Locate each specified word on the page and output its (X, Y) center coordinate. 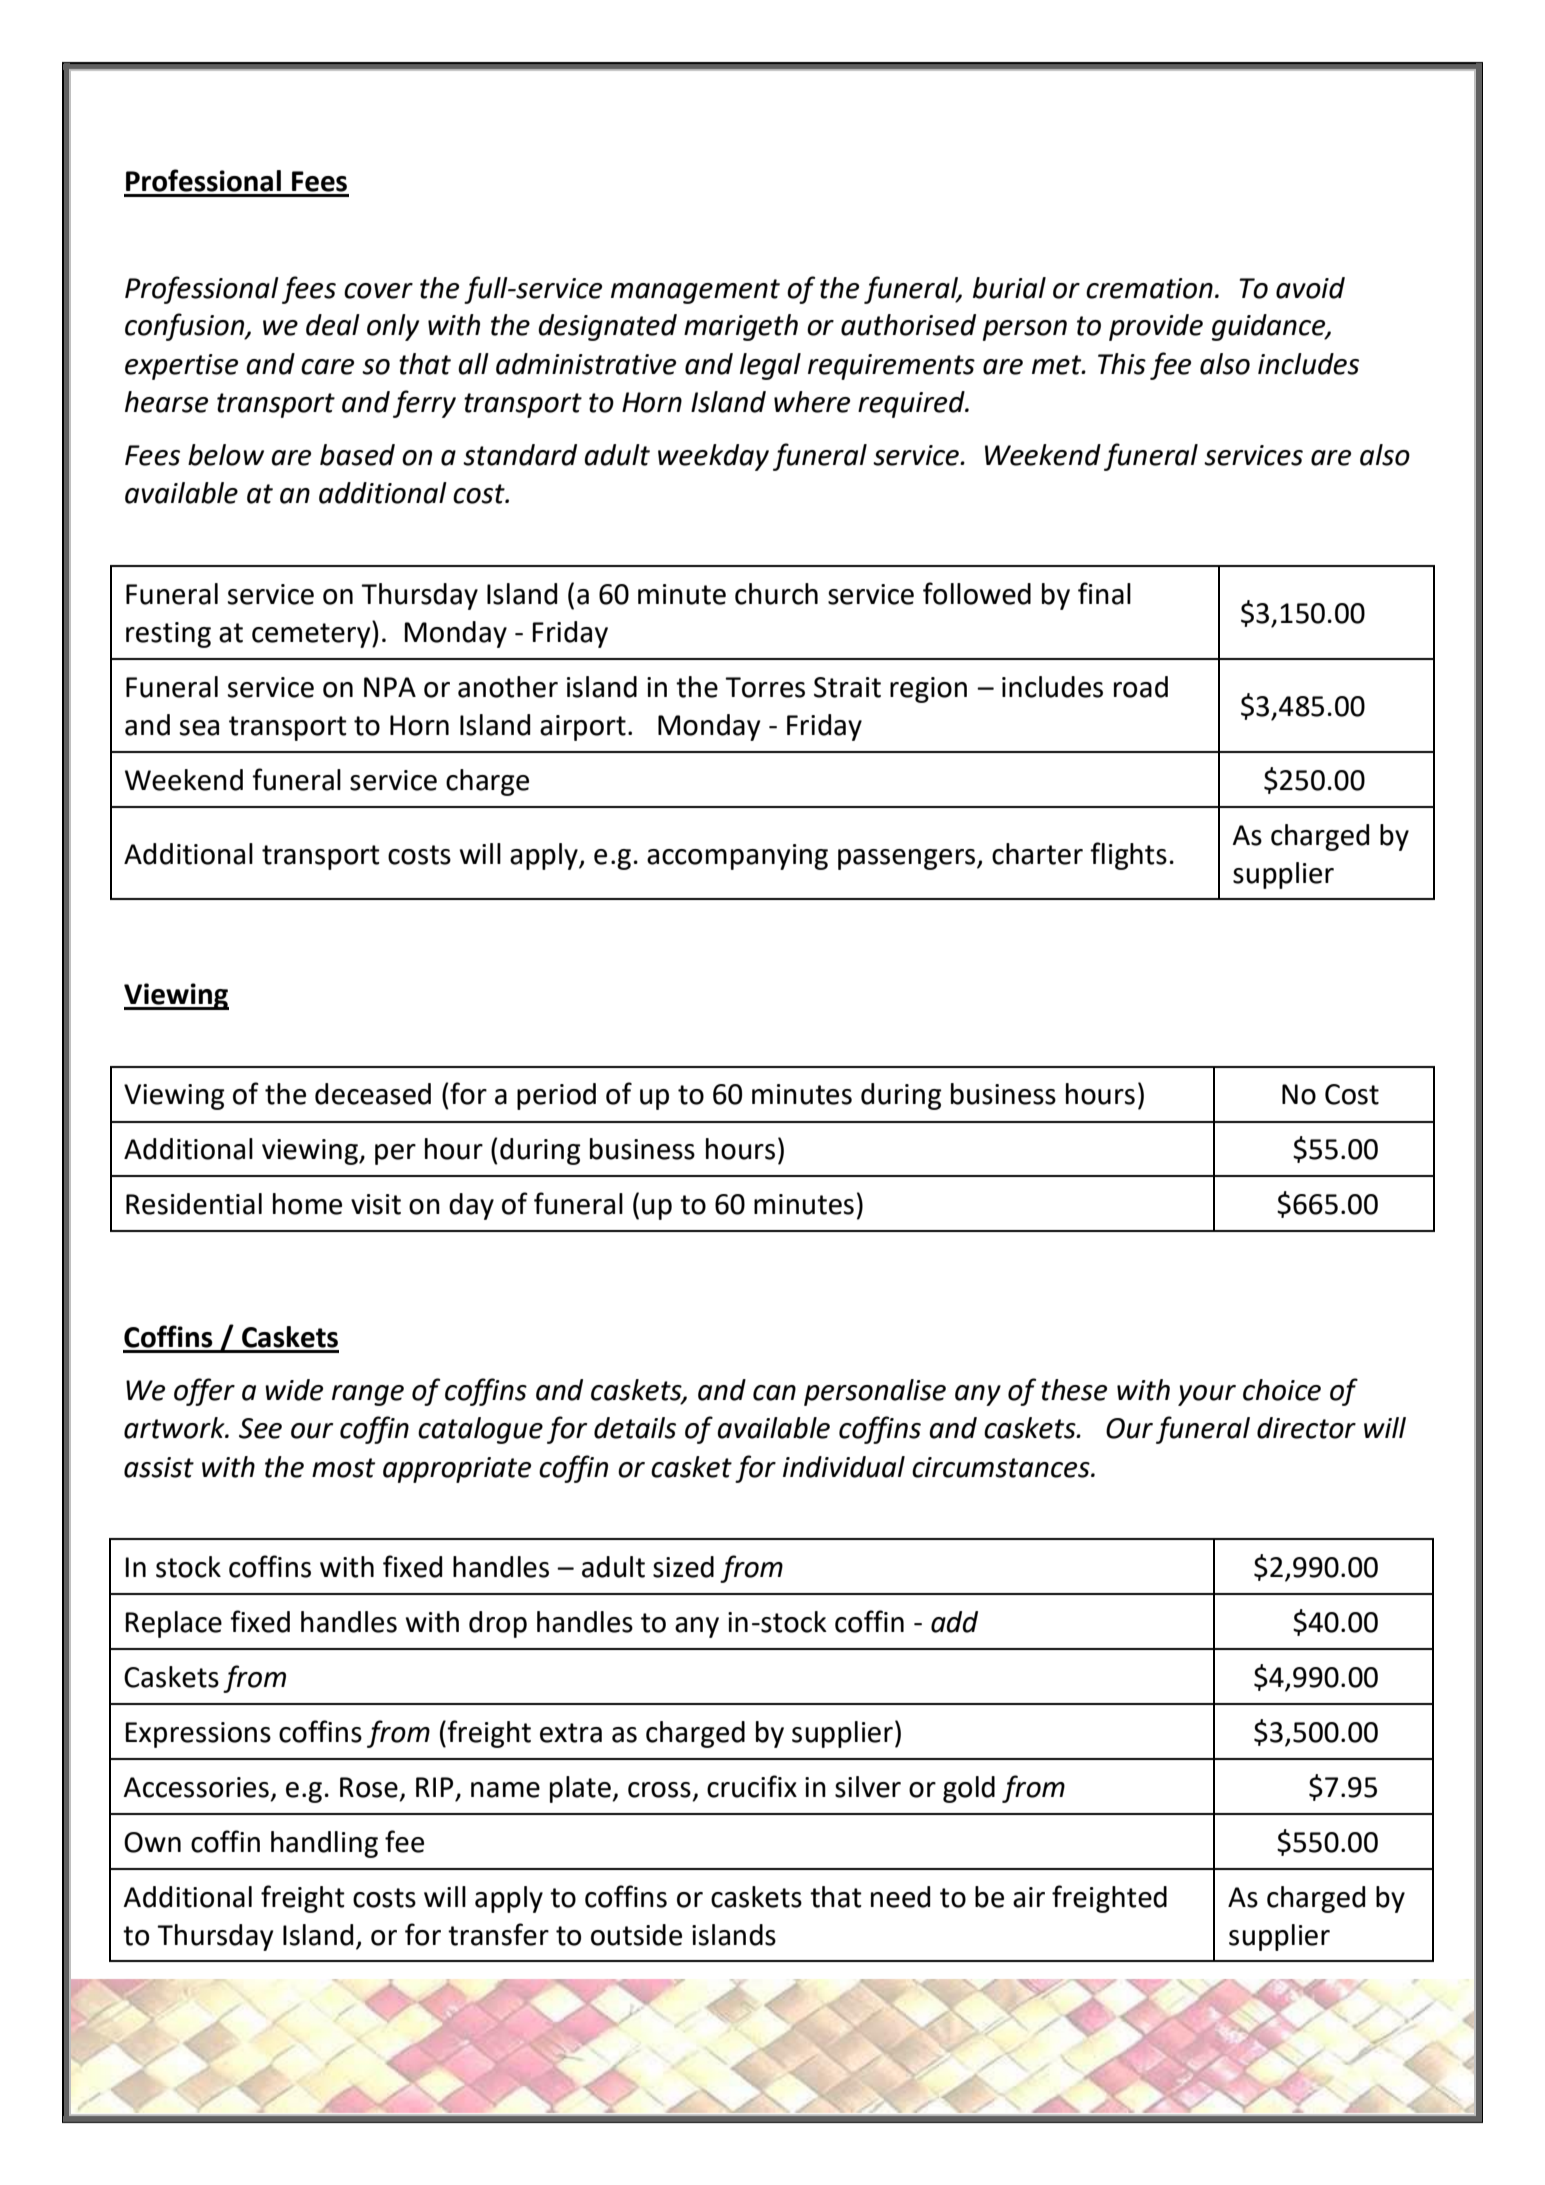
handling (324, 1844)
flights (1128, 856)
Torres (765, 687)
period (556, 1096)
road (1141, 687)
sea (199, 728)
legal (770, 366)
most (343, 1468)
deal (333, 325)
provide (1156, 327)
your (1207, 1395)
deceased (373, 1094)
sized (683, 1567)
